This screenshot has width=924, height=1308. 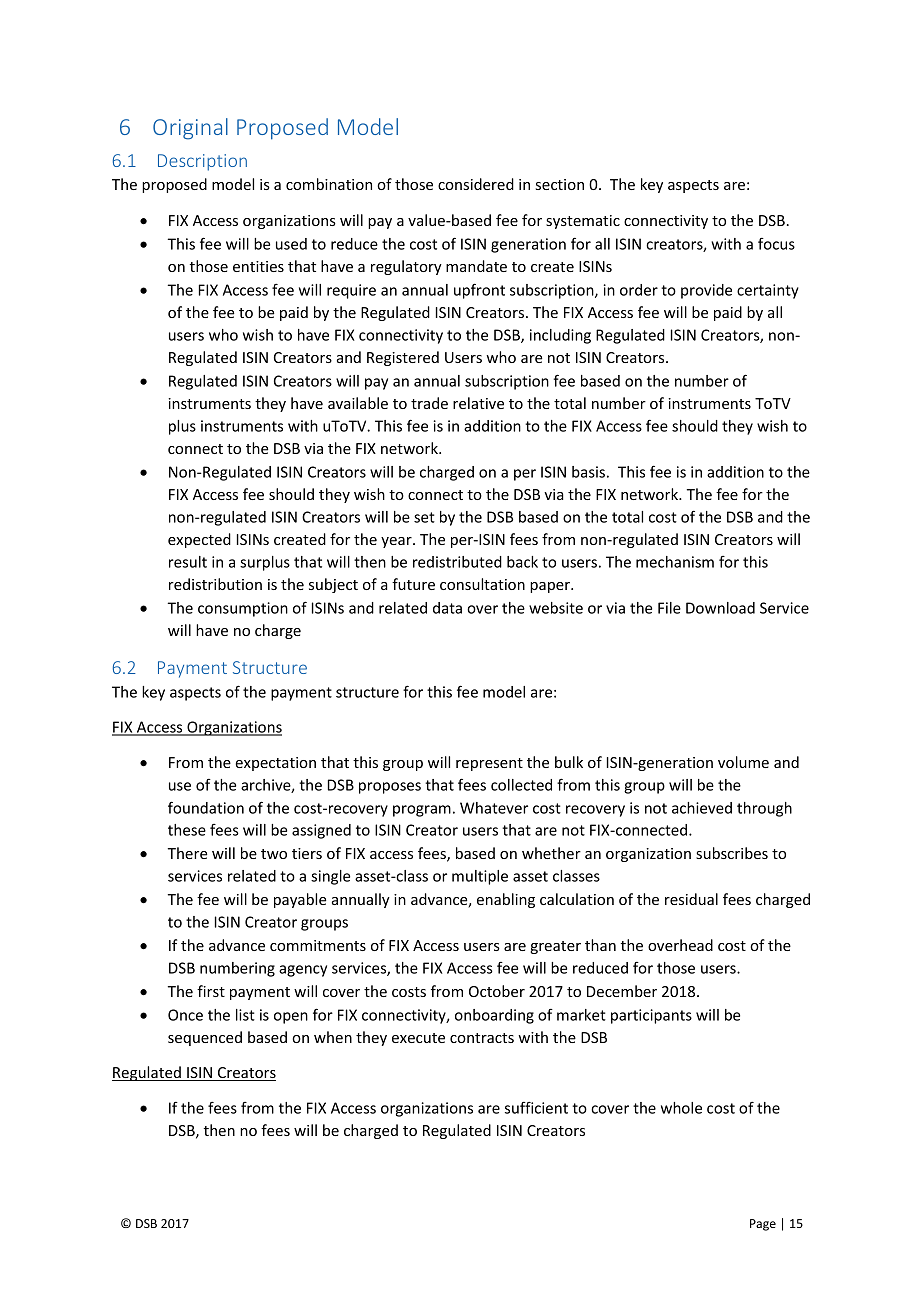 What do you see at coordinates (478, 403) in the screenshot?
I see `relative` at bounding box center [478, 403].
